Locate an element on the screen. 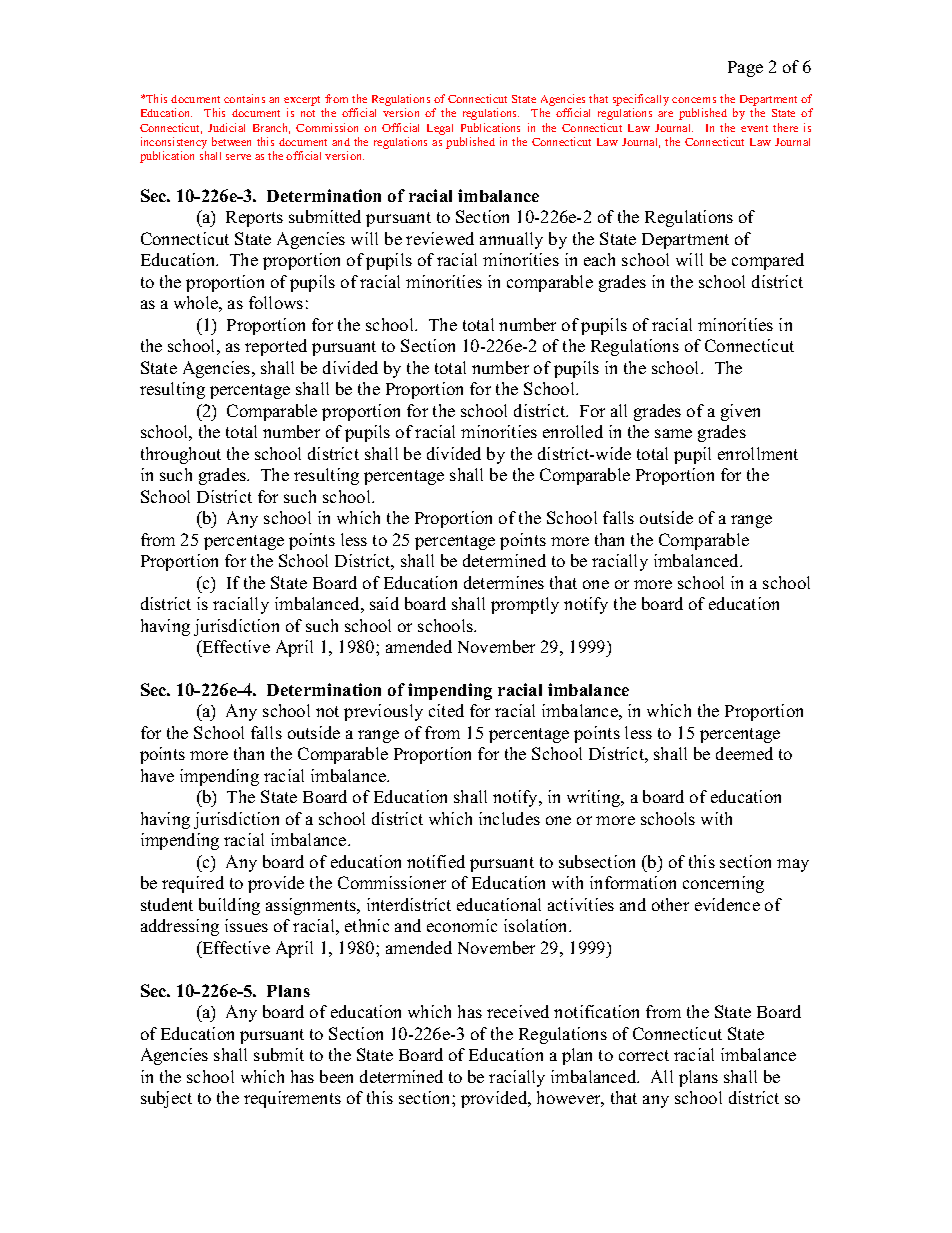 This screenshot has height=1233, width=952. deemed is located at coordinates (744, 753).
